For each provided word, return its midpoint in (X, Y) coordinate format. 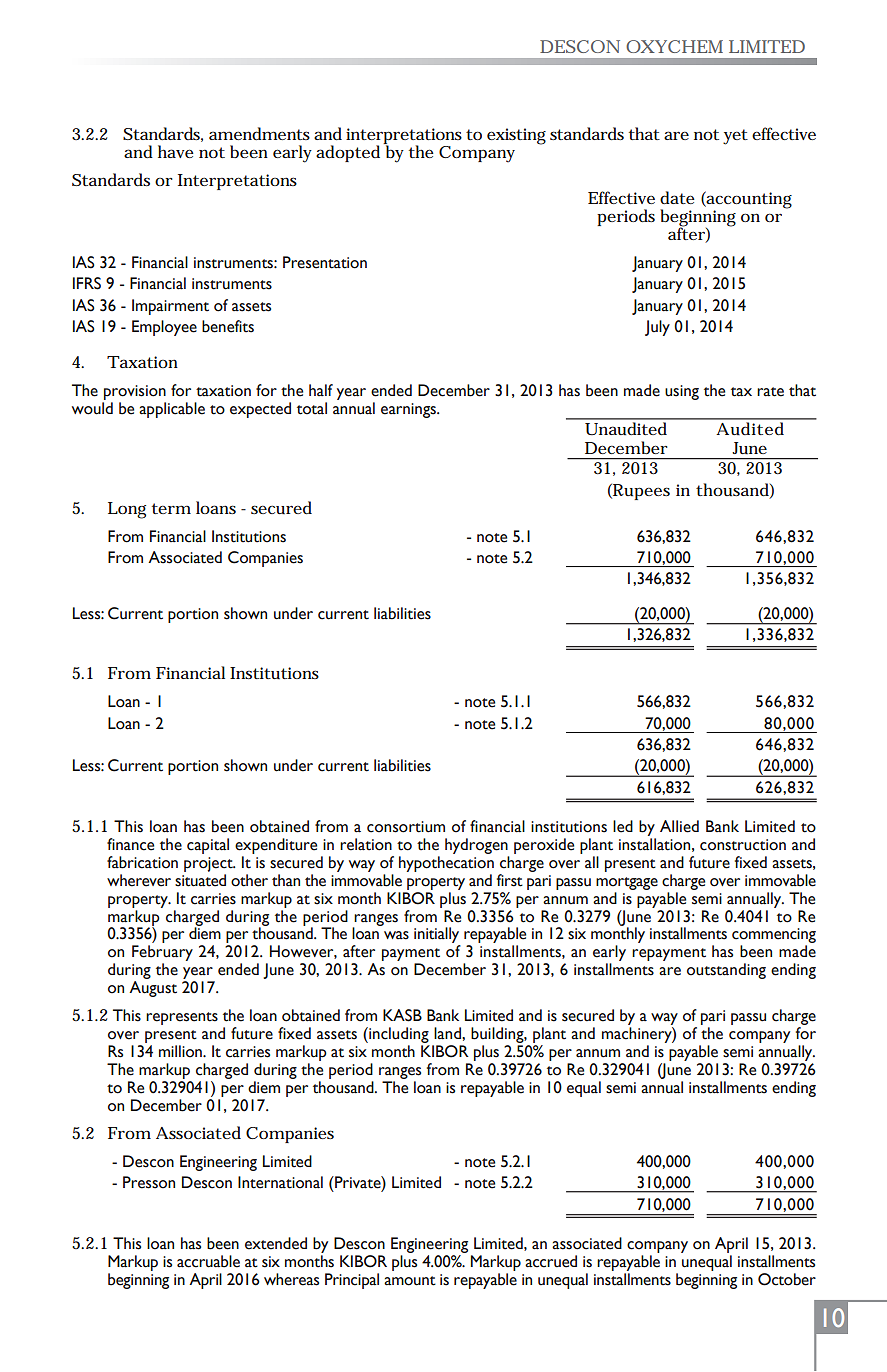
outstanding (726, 971)
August (153, 989)
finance (130, 844)
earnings (409, 410)
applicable (172, 410)
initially (437, 936)
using (682, 392)
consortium (406, 827)
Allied (679, 826)
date (677, 197)
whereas (291, 1279)
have (176, 151)
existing (516, 136)
